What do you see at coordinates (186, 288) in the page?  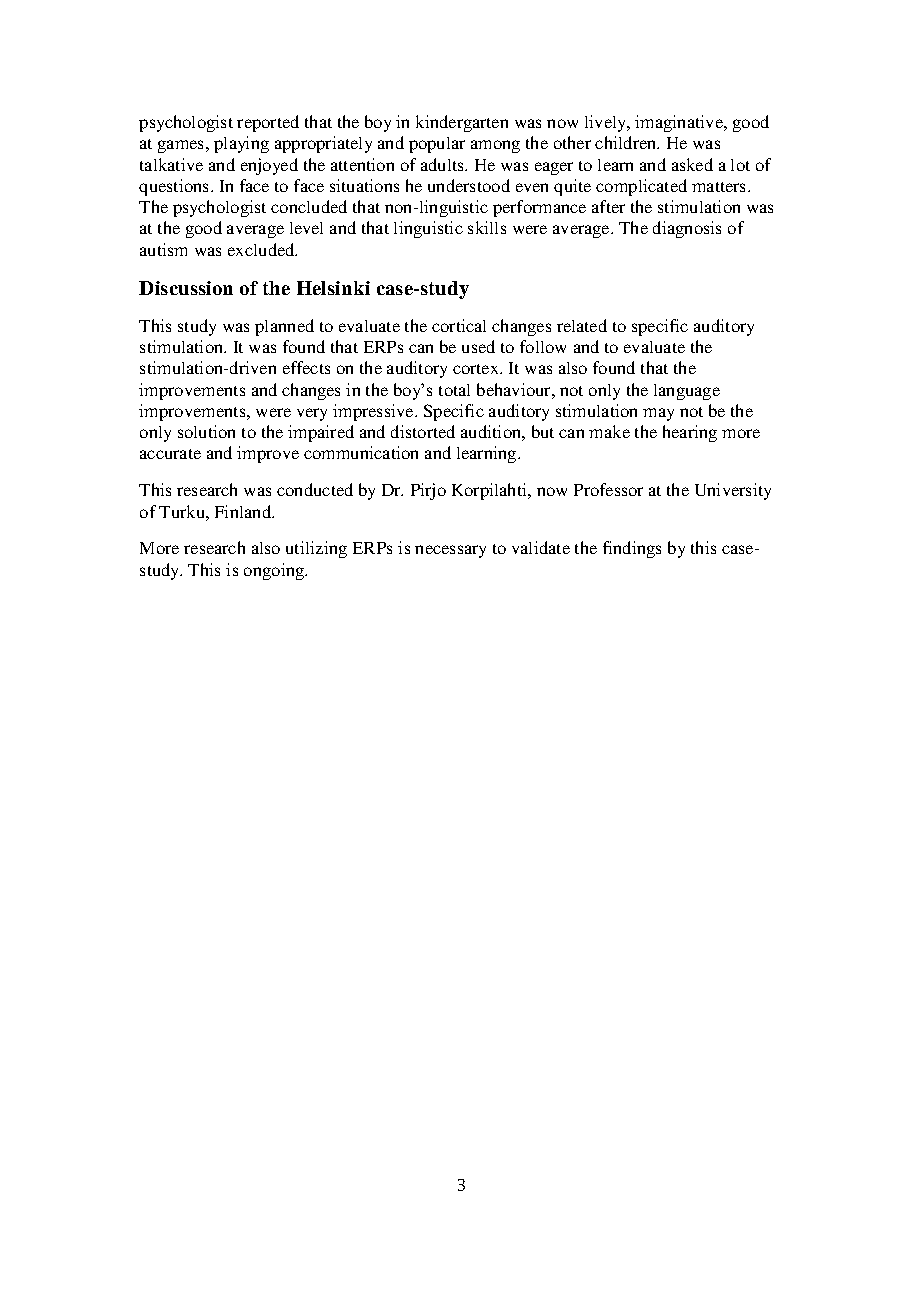 I see `Discussion` at bounding box center [186, 288].
